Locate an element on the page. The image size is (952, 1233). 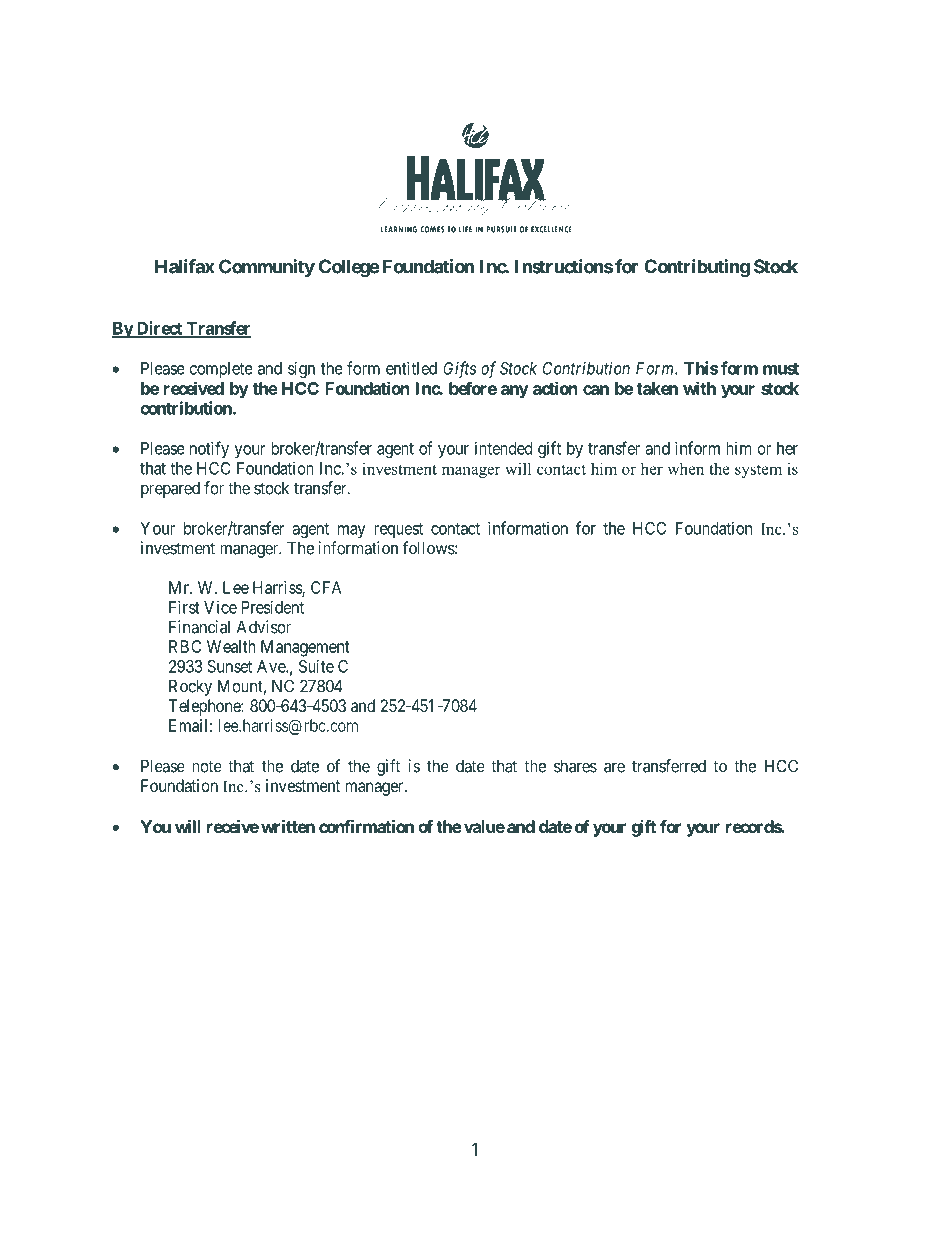
any is located at coordinates (515, 392).
